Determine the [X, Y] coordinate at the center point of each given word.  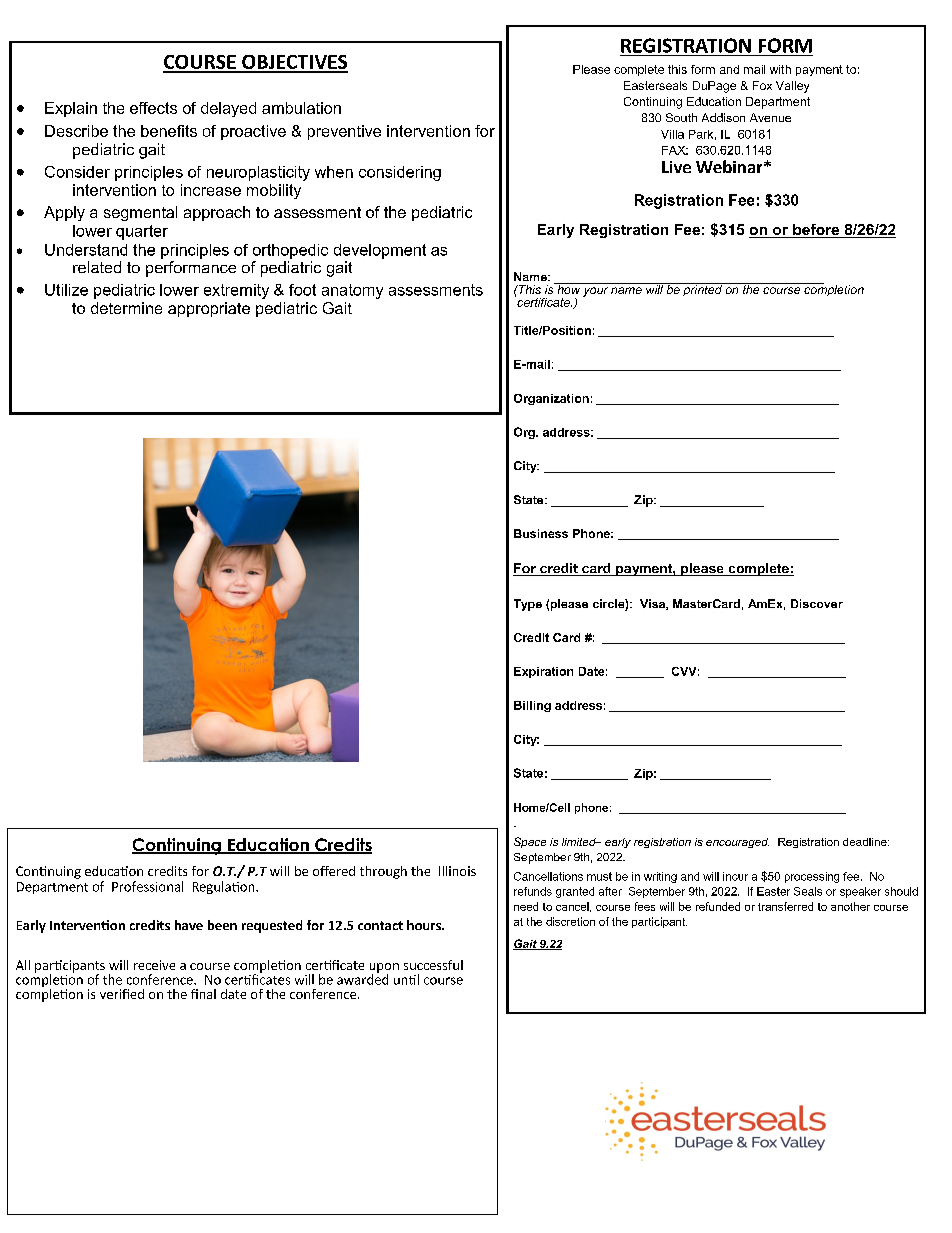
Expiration [543, 672]
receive [154, 965]
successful [433, 965]
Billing [532, 706]
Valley [792, 87]
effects [153, 108]
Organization [551, 399]
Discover [817, 603]
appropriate [209, 309]
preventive [344, 132]
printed [702, 289]
